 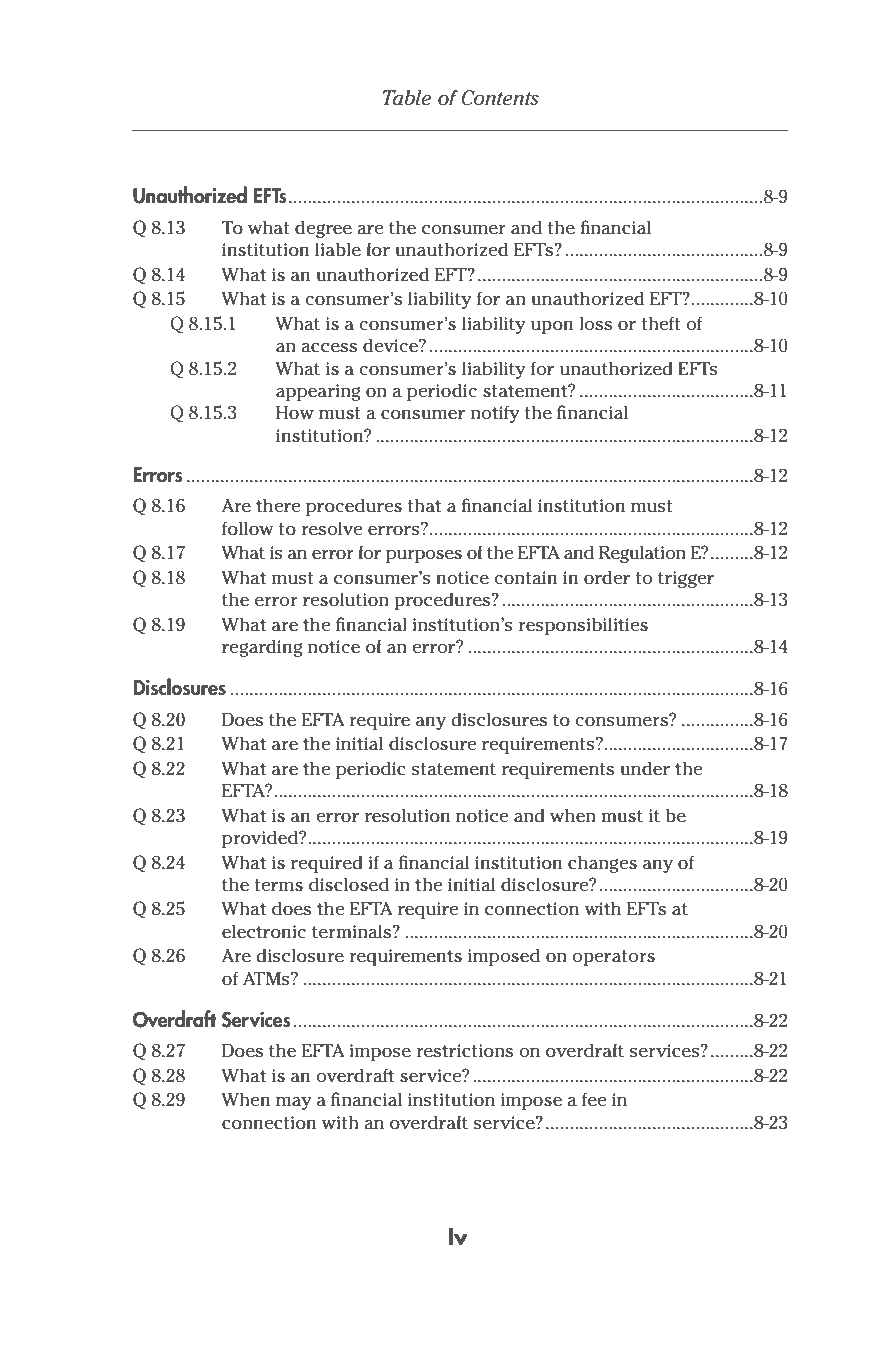 I want to click on fee, so click(x=594, y=1099).
